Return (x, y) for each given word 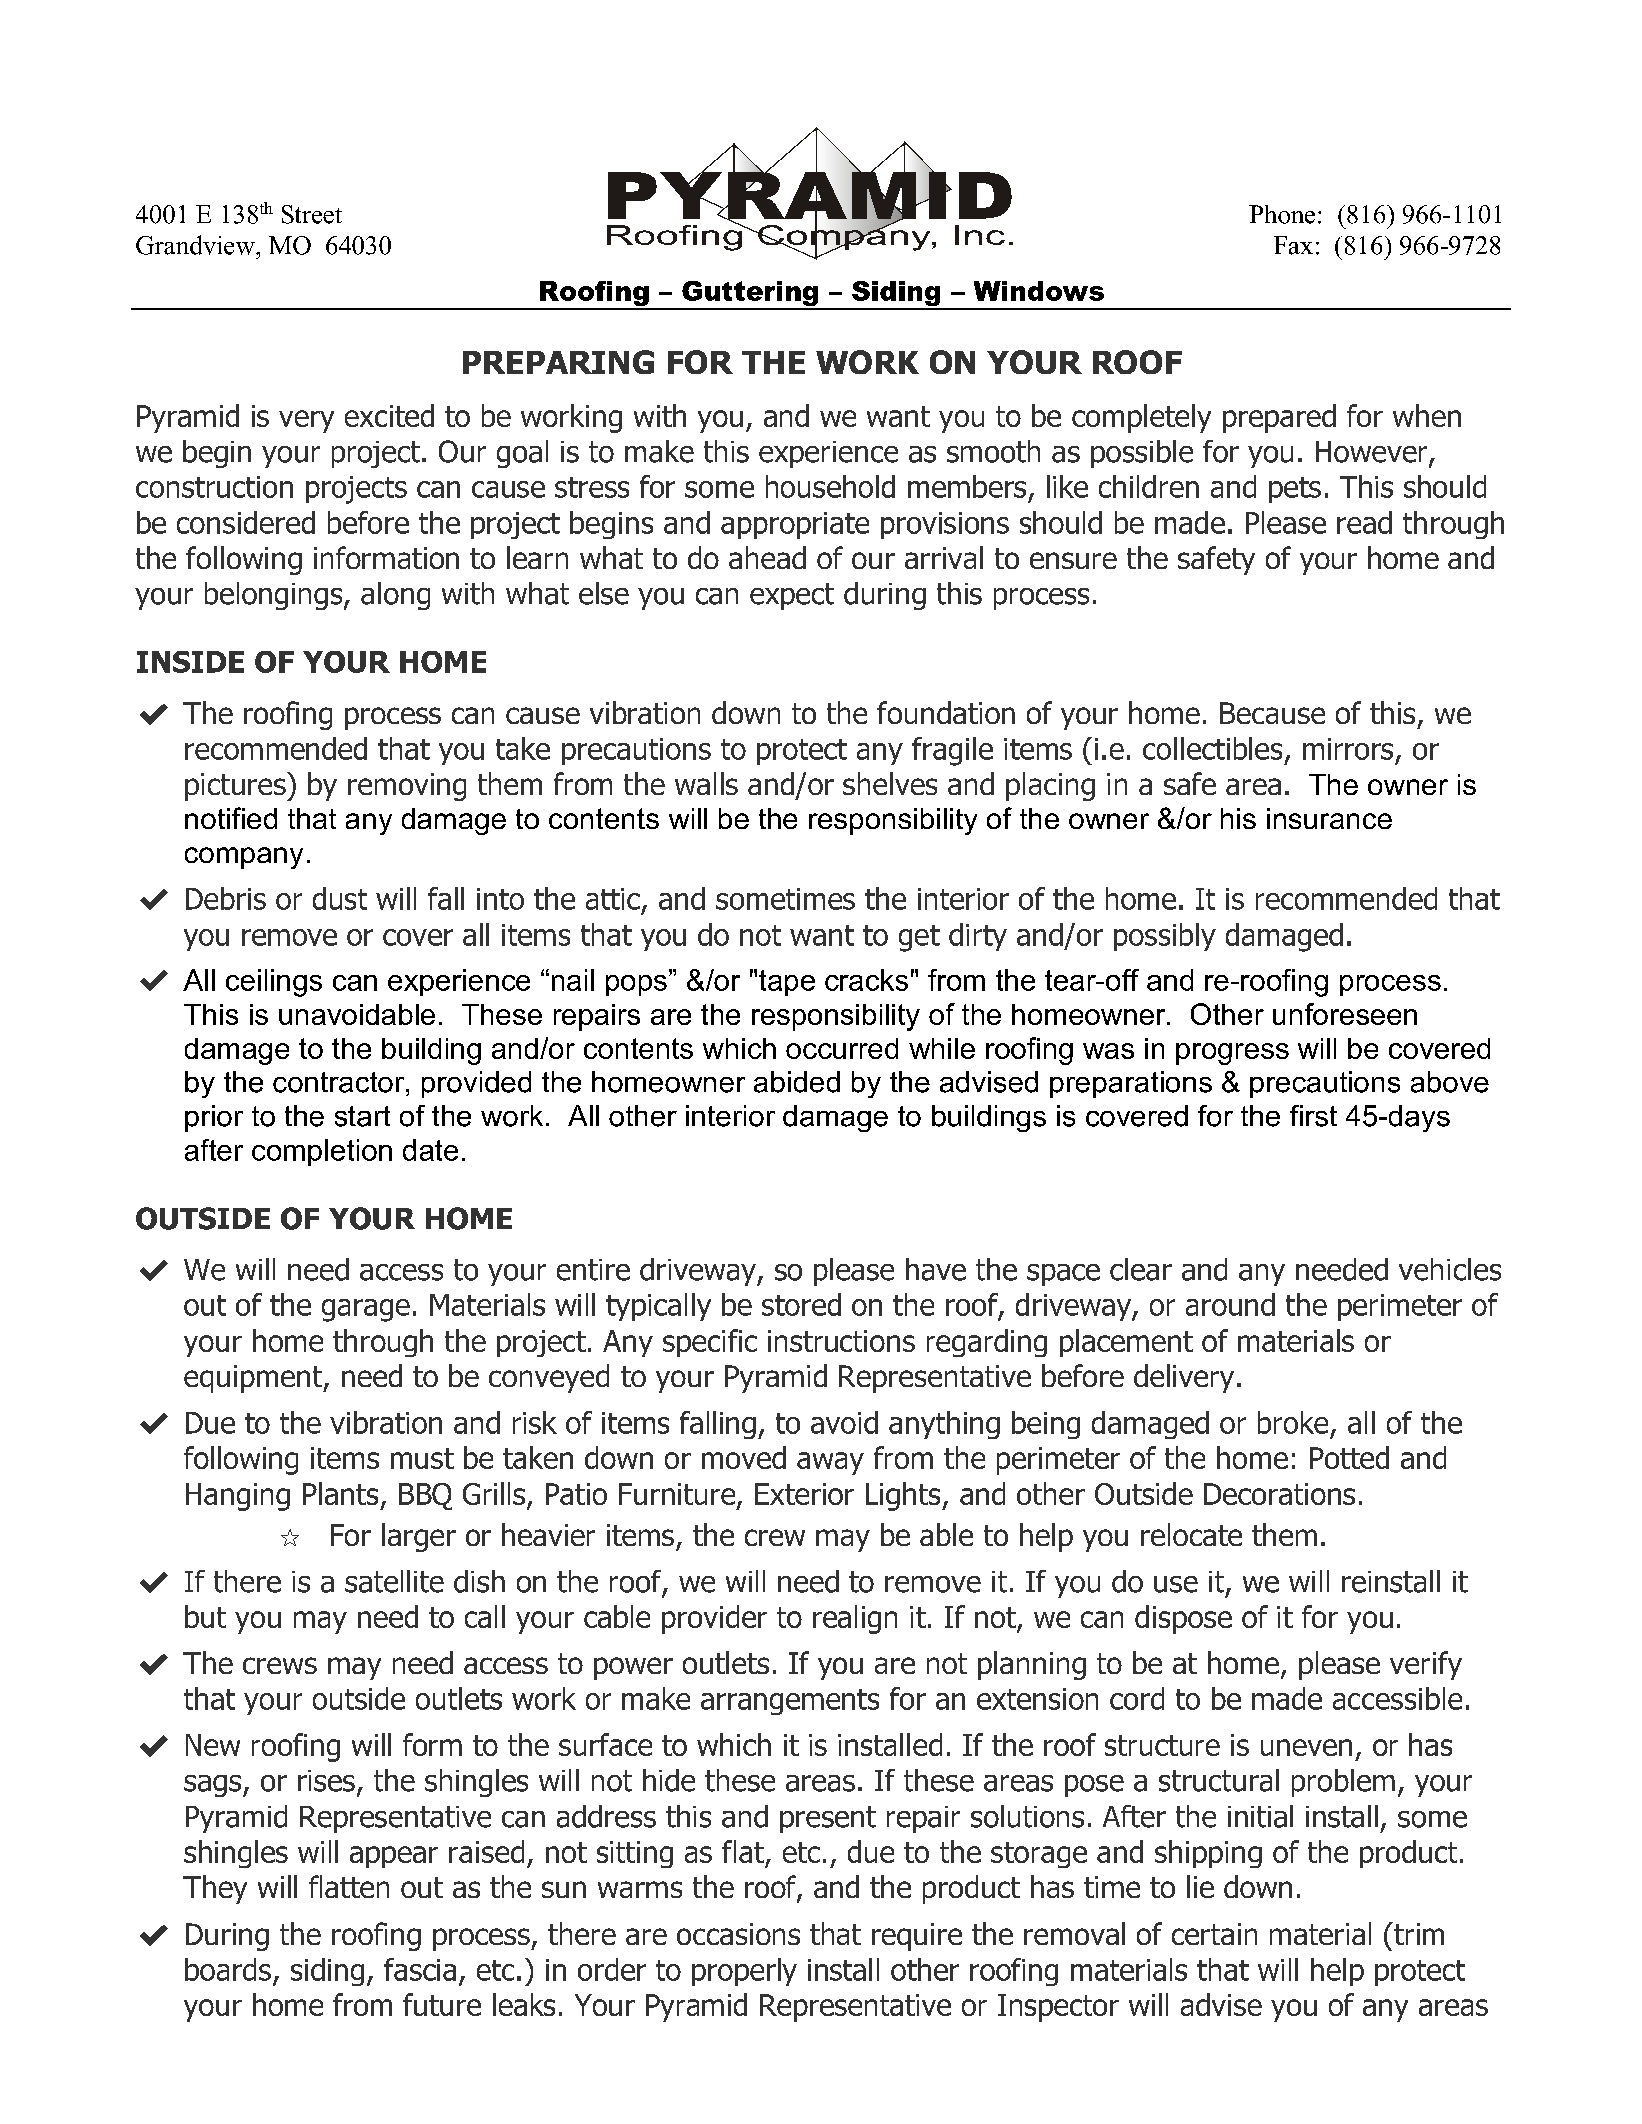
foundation (946, 712)
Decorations (1279, 1494)
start (362, 1116)
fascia (420, 1969)
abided (797, 1082)
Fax (1293, 245)
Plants (340, 1493)
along (395, 596)
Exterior (804, 1494)
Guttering (750, 295)
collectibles (1212, 748)
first (1313, 1116)
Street (312, 214)
